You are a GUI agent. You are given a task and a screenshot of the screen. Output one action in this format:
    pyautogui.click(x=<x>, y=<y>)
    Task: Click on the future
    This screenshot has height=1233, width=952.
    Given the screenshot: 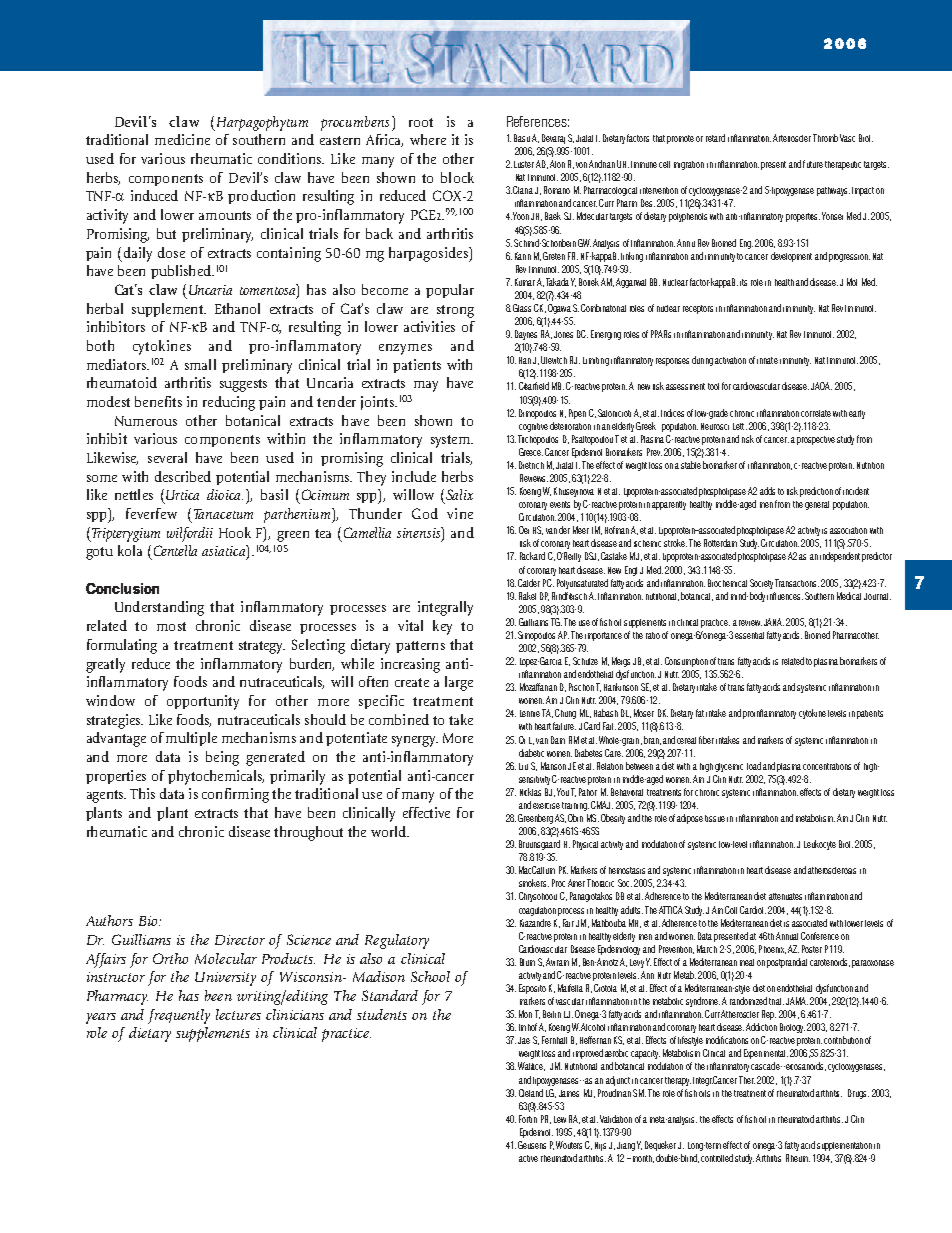 What is the action you would take?
    pyautogui.click(x=813, y=164)
